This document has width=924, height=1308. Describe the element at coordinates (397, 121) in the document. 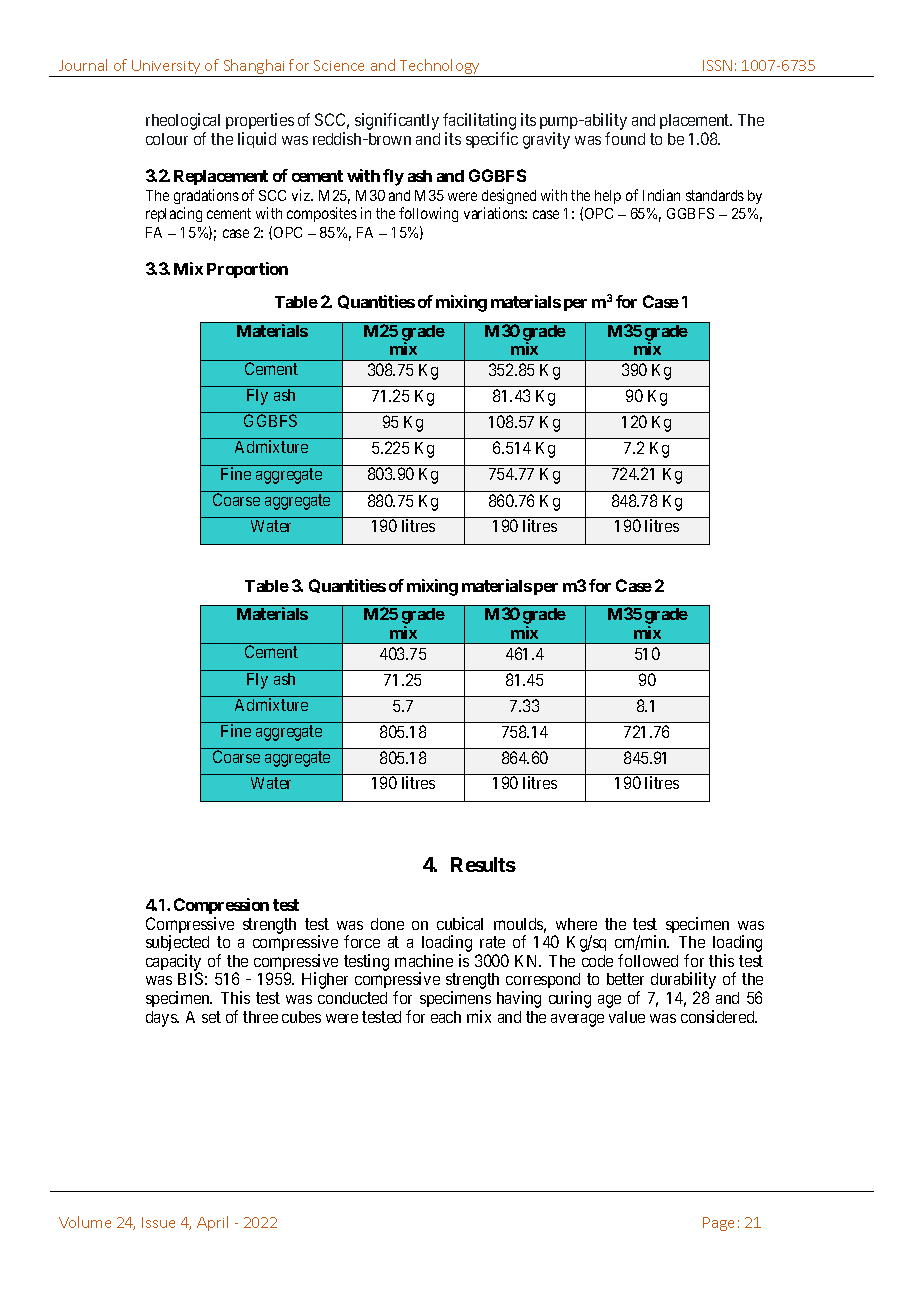

I see `significantly` at that location.
